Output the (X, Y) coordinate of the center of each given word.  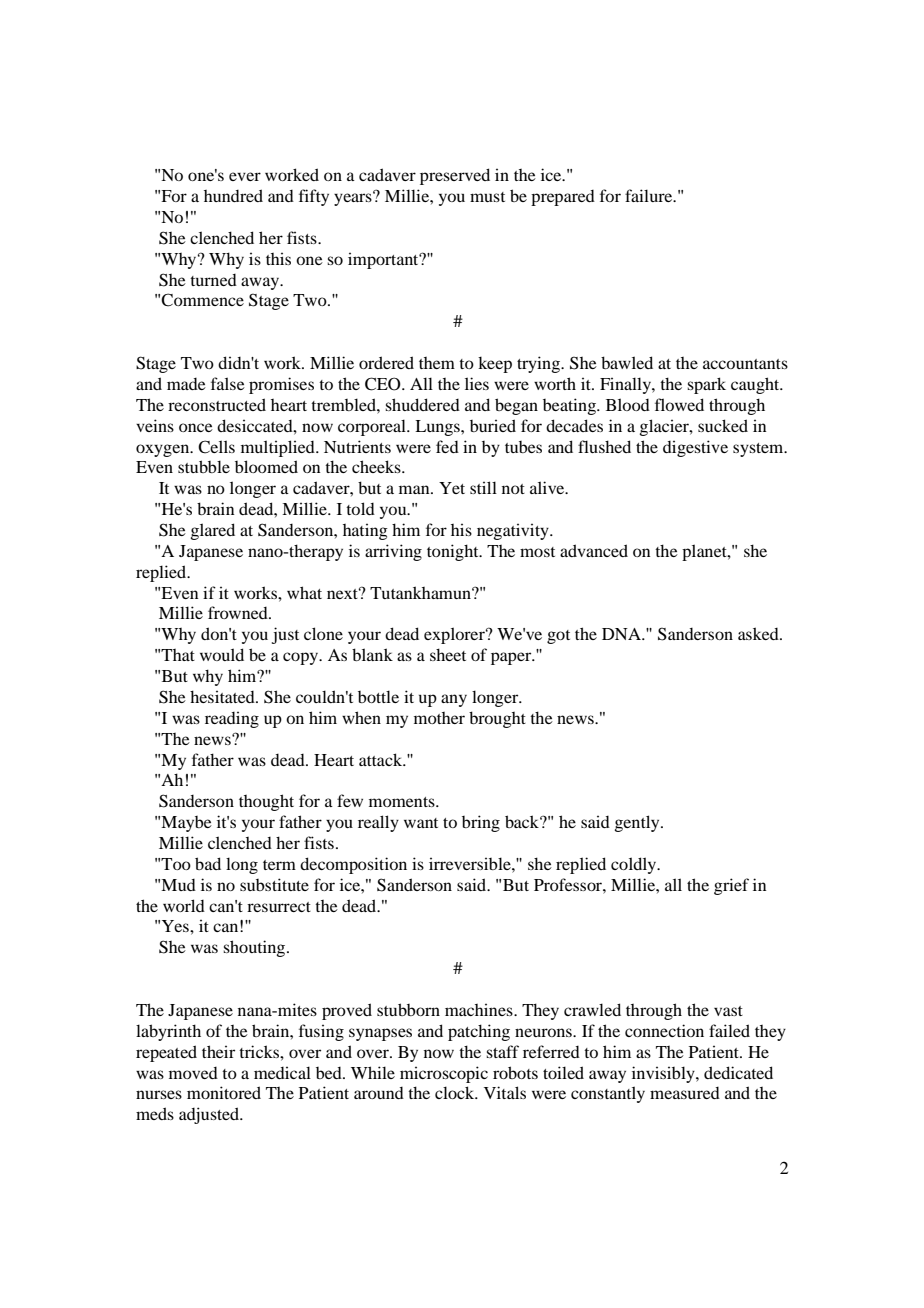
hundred (233, 195)
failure (650, 195)
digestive (695, 448)
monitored (224, 1092)
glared (213, 531)
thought (266, 802)
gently (638, 823)
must (487, 197)
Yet (452, 488)
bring (481, 823)
